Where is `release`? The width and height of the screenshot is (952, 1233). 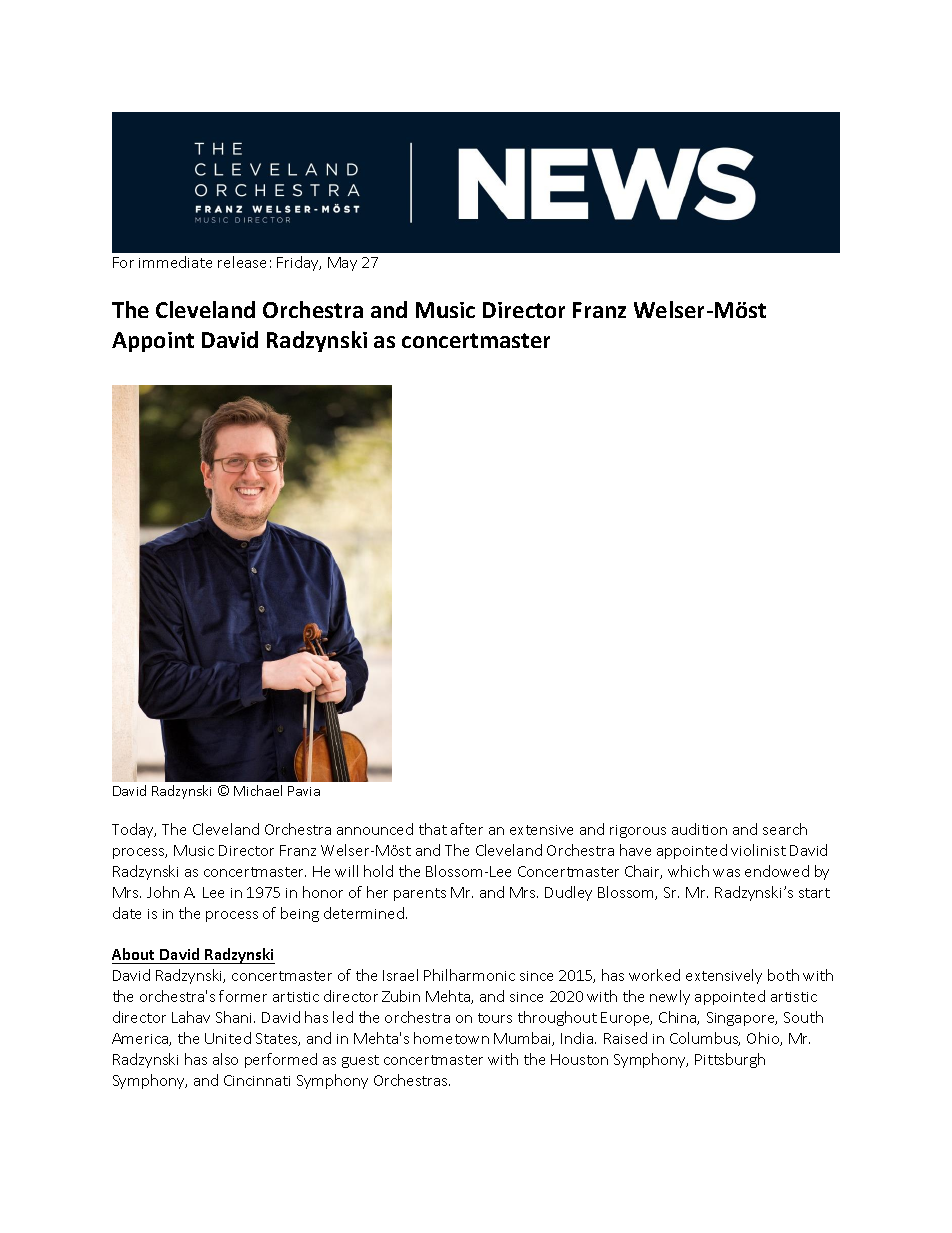
release is located at coordinates (242, 262).
